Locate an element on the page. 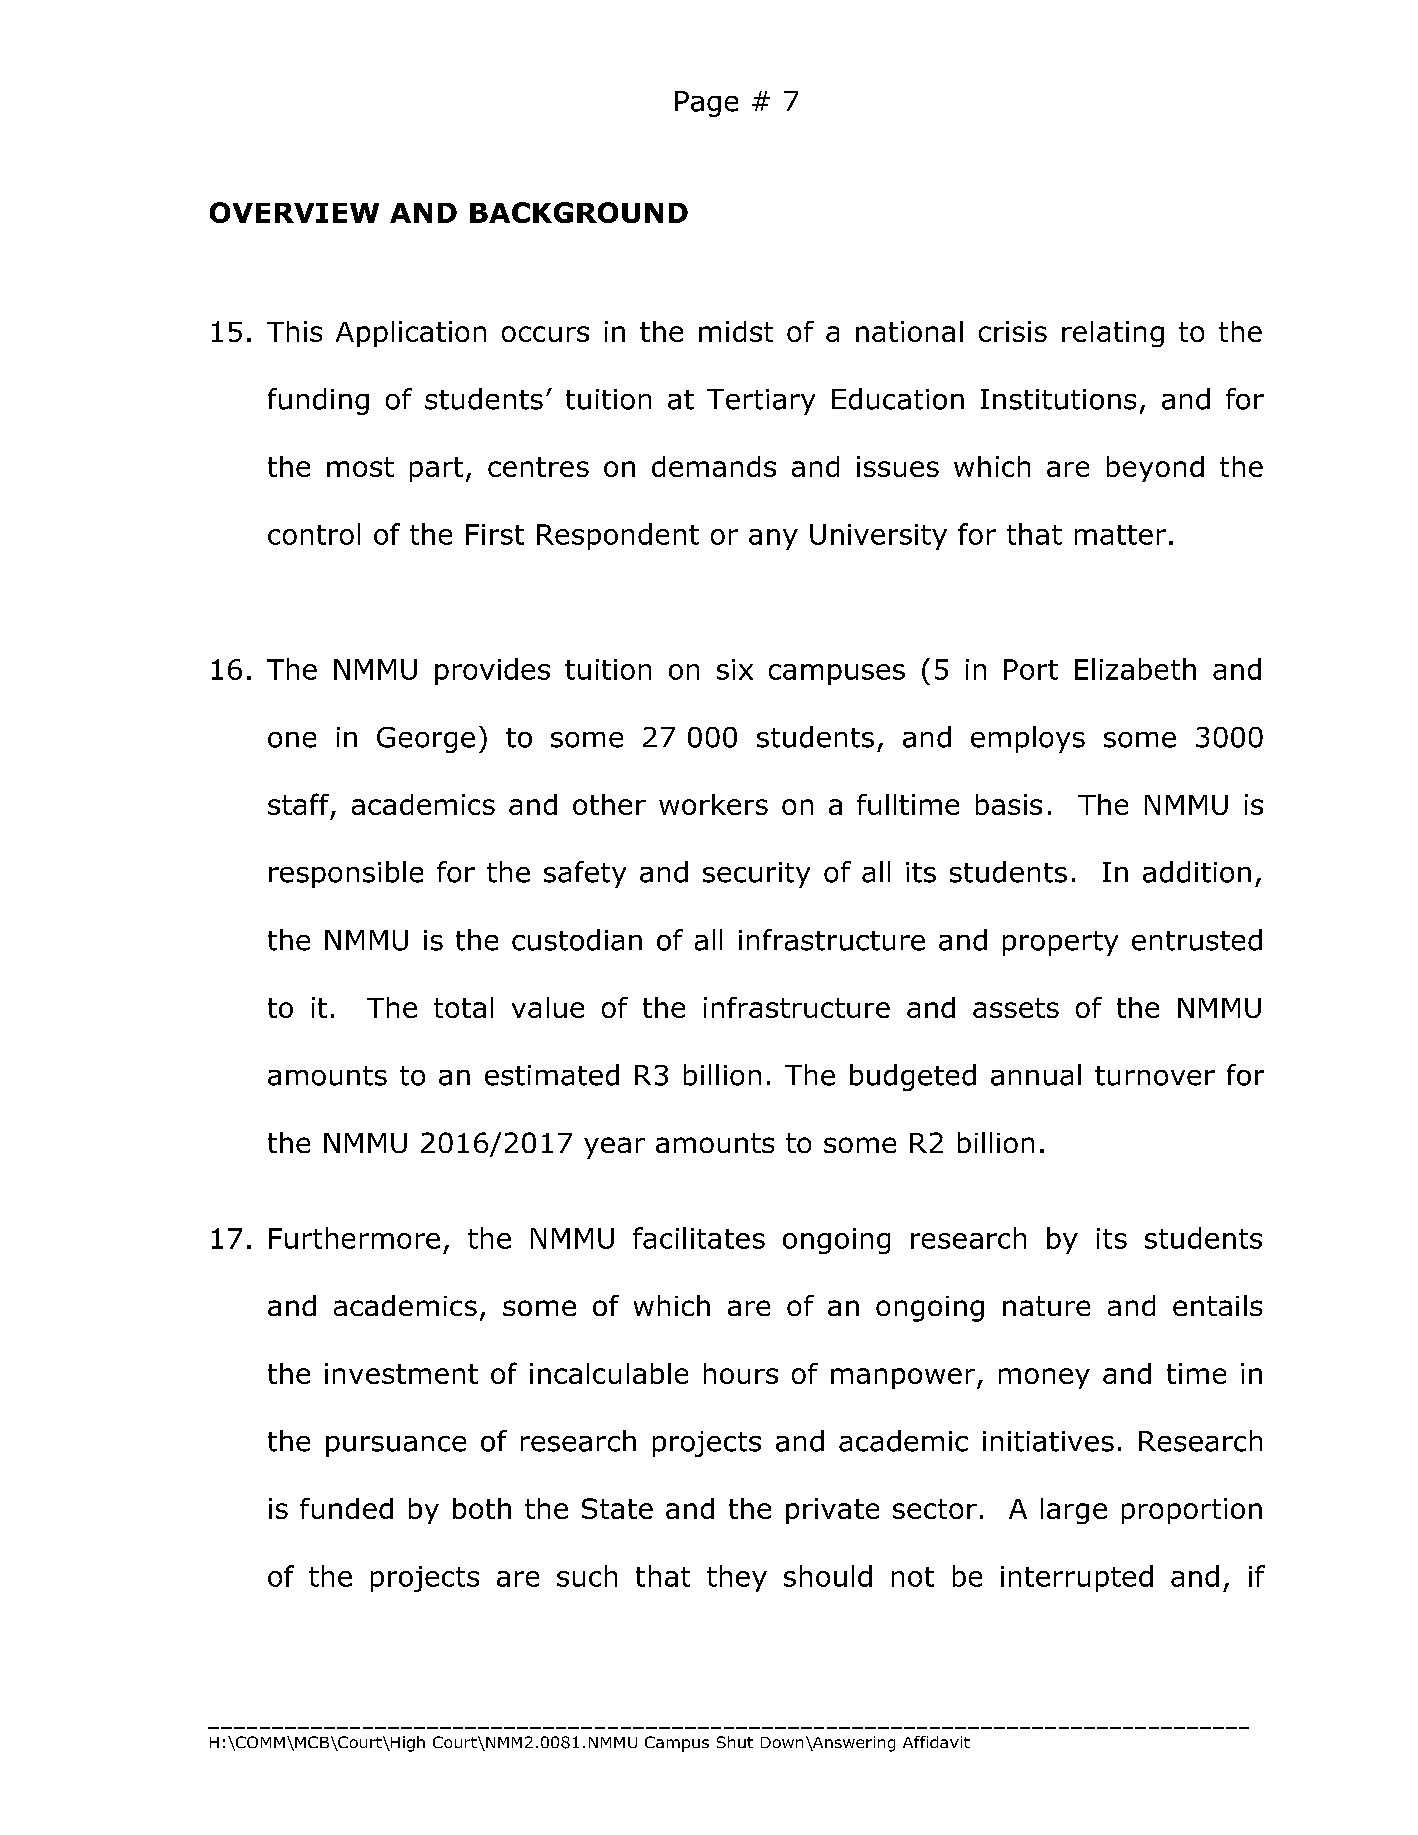 The image size is (1418, 1835). workers is located at coordinates (713, 804).
